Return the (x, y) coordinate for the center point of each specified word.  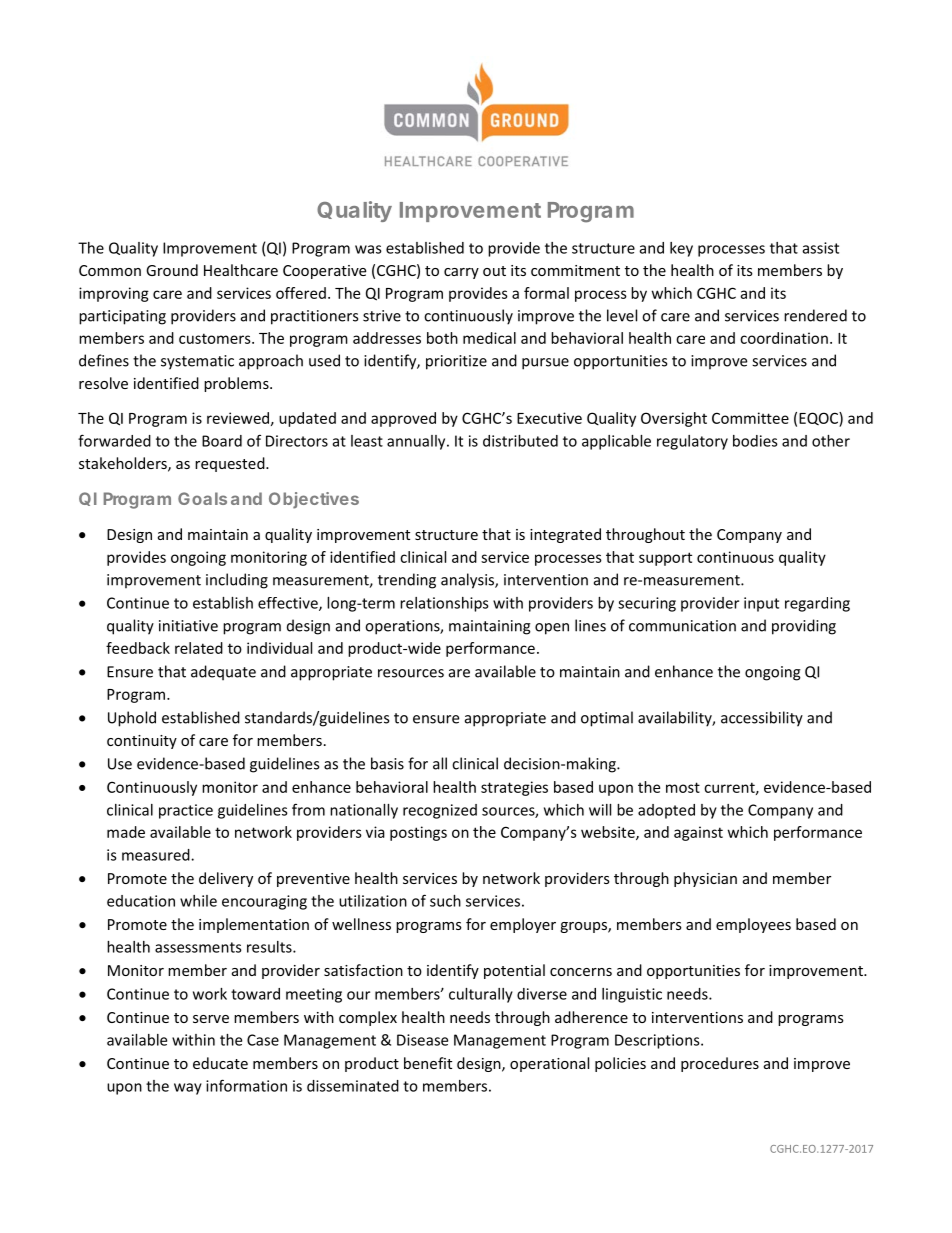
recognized (440, 811)
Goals (202, 498)
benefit (428, 1063)
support (665, 559)
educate (220, 1063)
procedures (720, 1064)
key (681, 249)
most (683, 787)
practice (186, 811)
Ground (172, 270)
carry (461, 273)
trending (407, 581)
